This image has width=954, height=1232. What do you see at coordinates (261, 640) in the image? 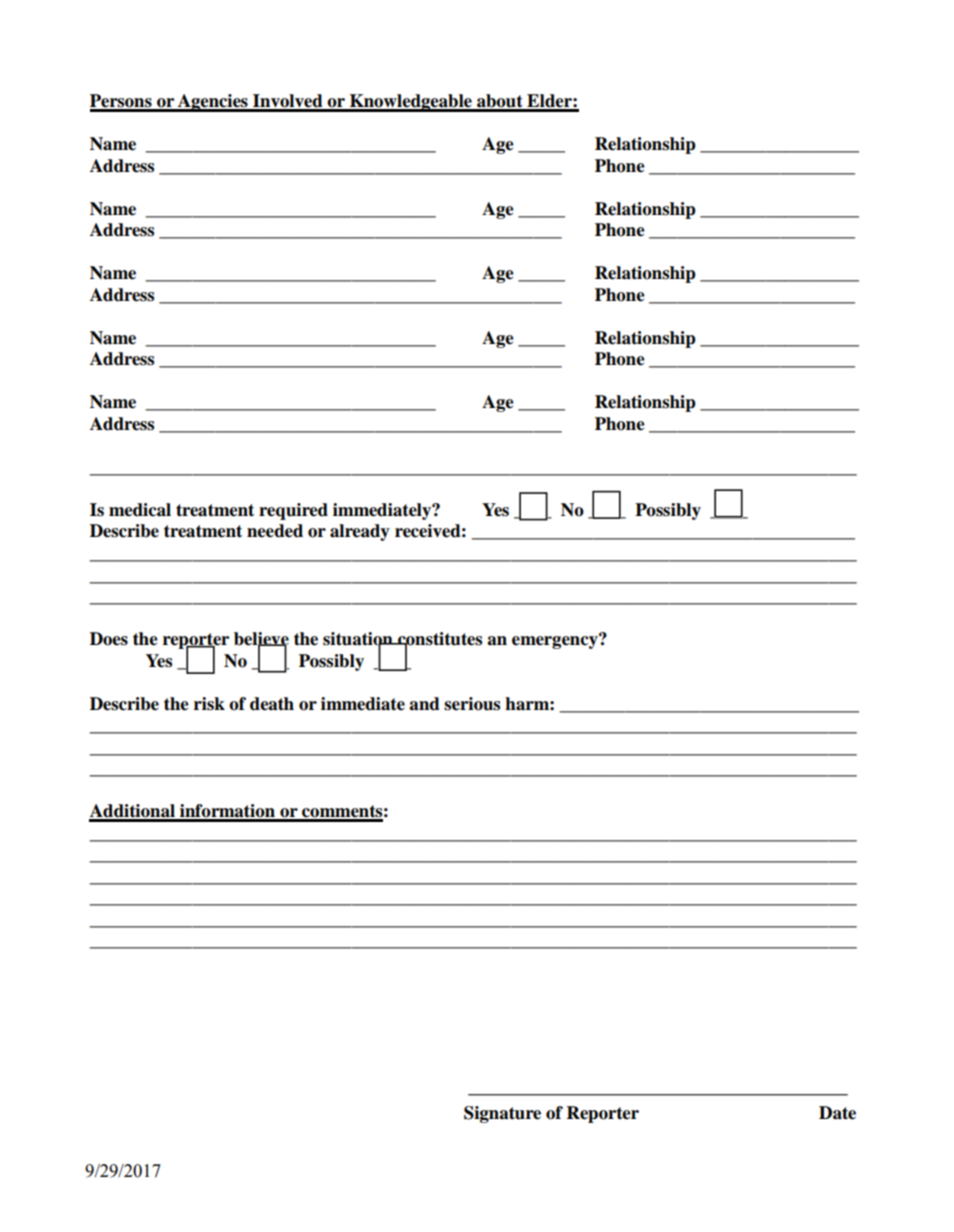
I see `believe` at bounding box center [261, 640].
